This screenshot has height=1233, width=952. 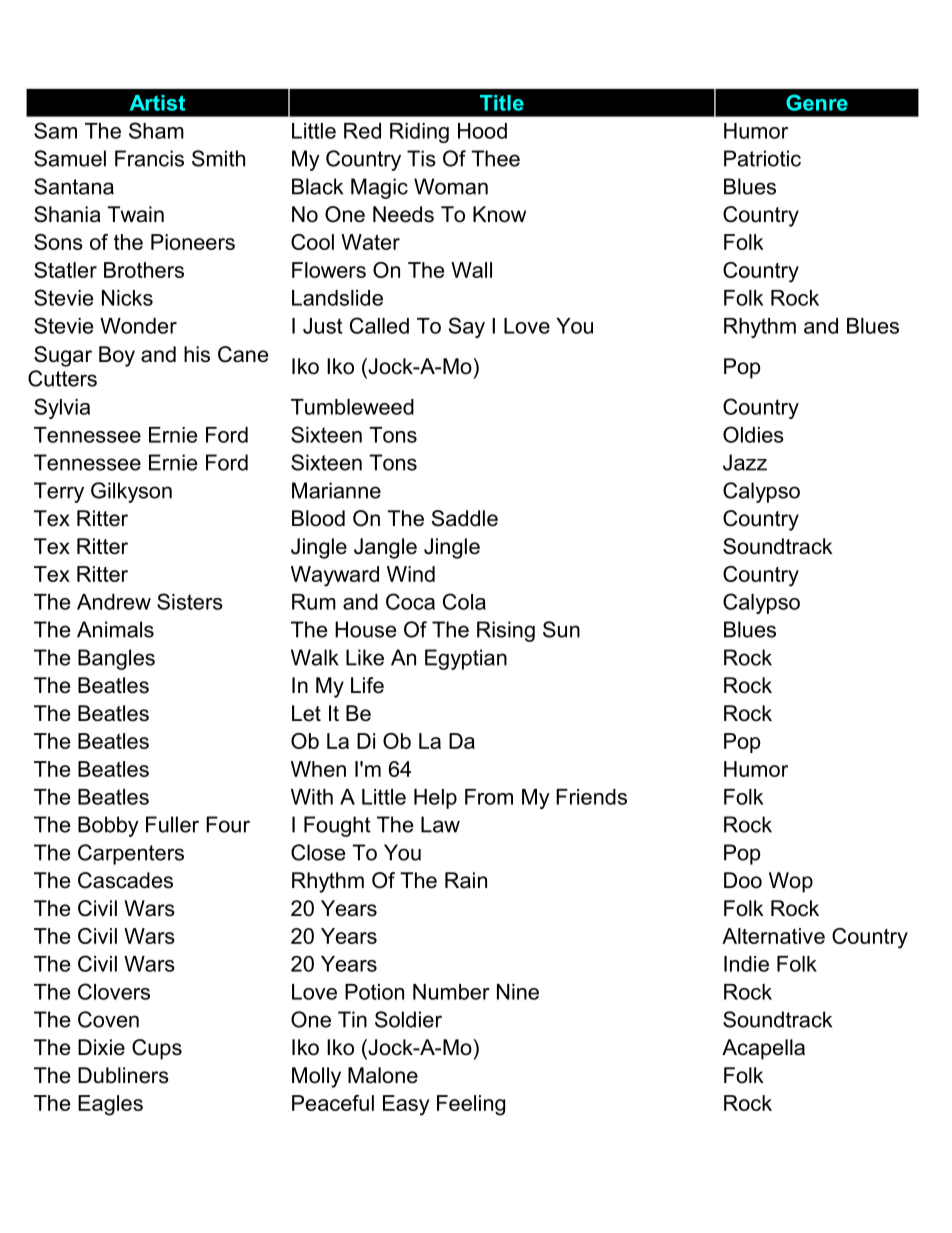 What do you see at coordinates (157, 1049) in the screenshot?
I see `Cups` at bounding box center [157, 1049].
